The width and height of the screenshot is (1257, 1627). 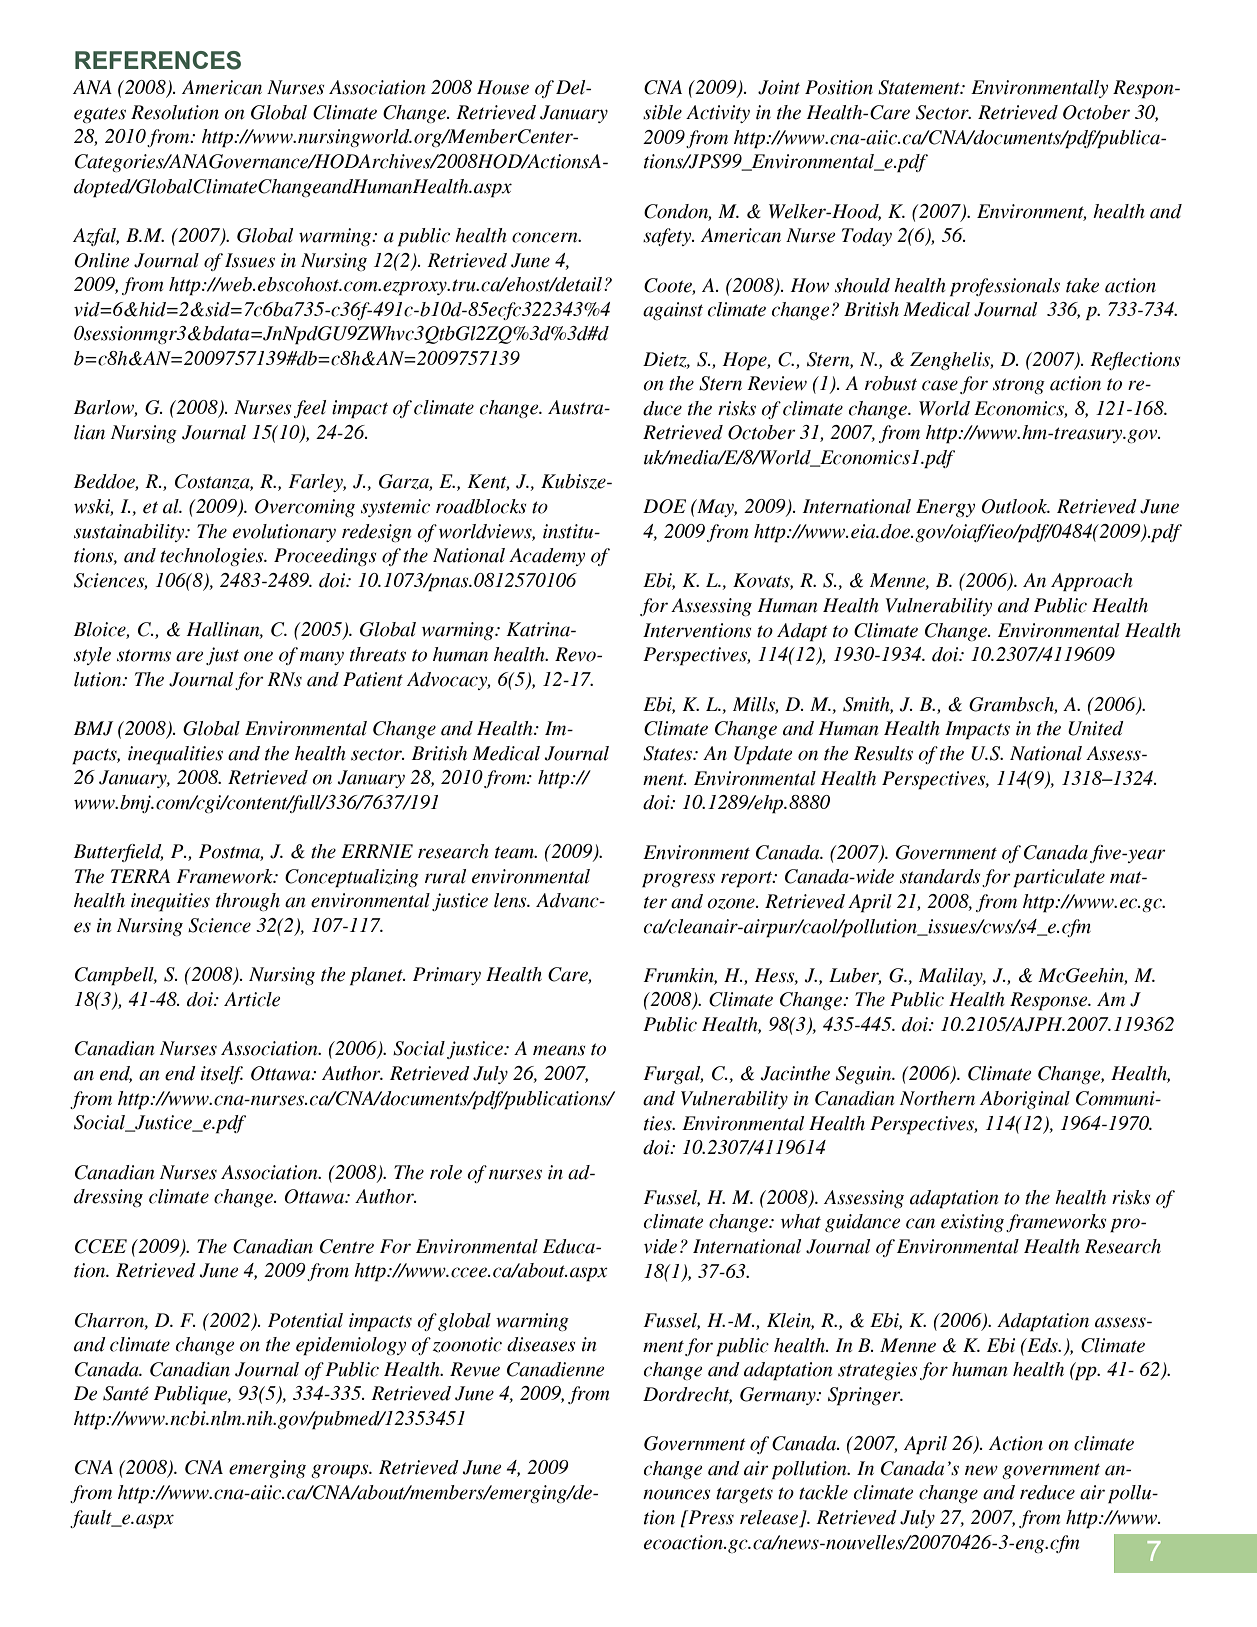 I want to click on TERRA, so click(x=140, y=876).
